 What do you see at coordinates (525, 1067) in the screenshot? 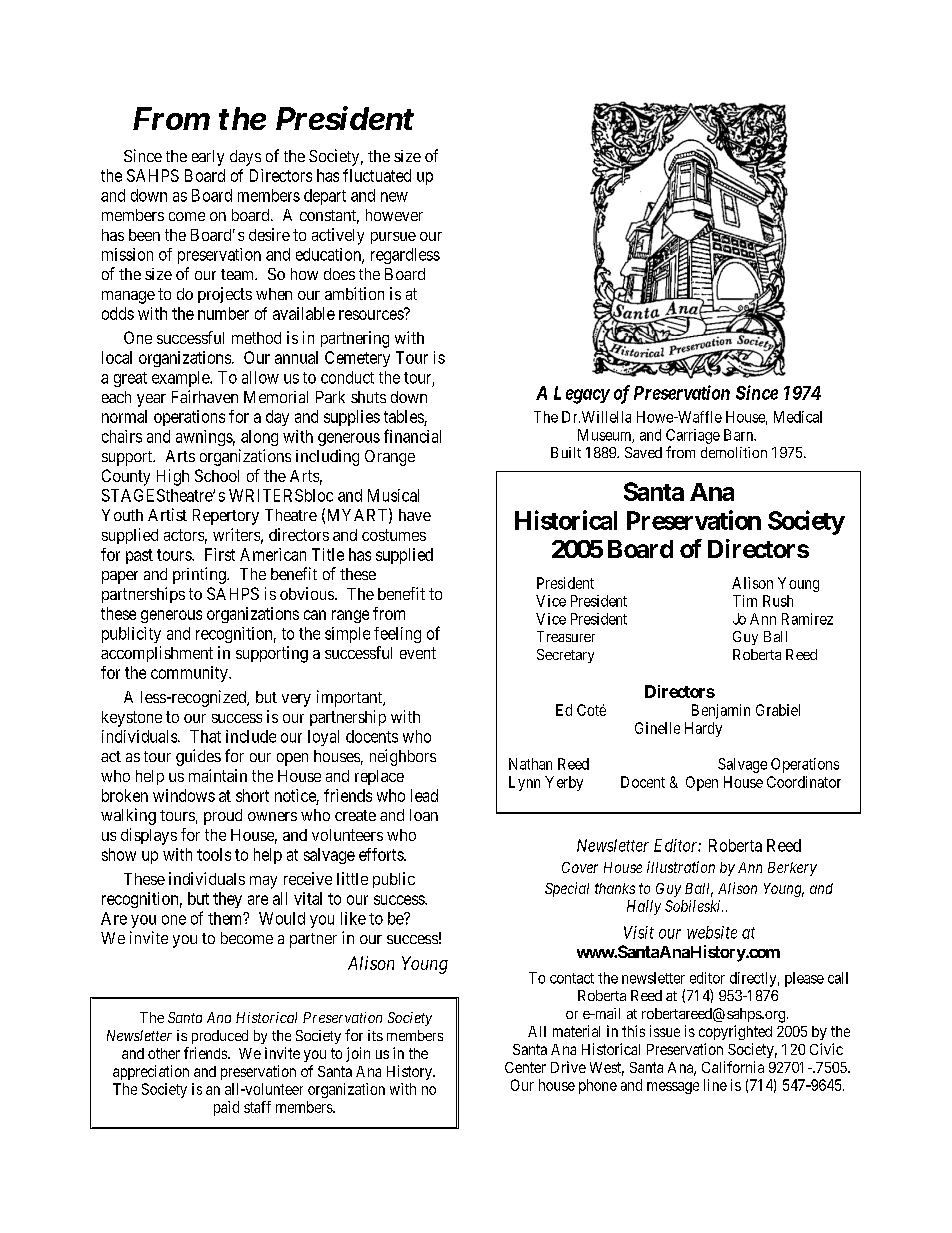
I see `Center` at bounding box center [525, 1067].
